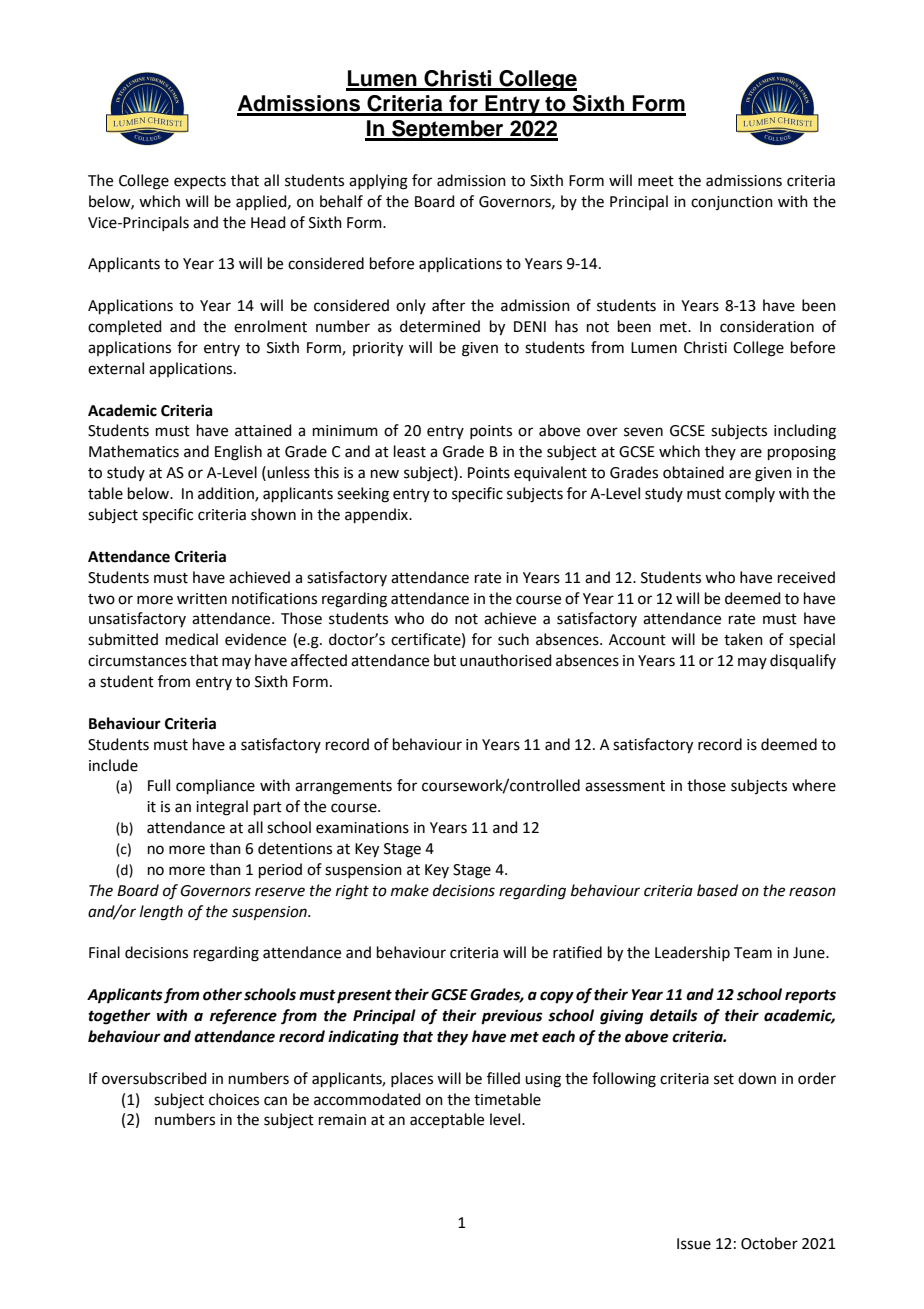 The width and height of the screenshot is (924, 1309). What do you see at coordinates (200, 182) in the screenshot?
I see `expects` at bounding box center [200, 182].
